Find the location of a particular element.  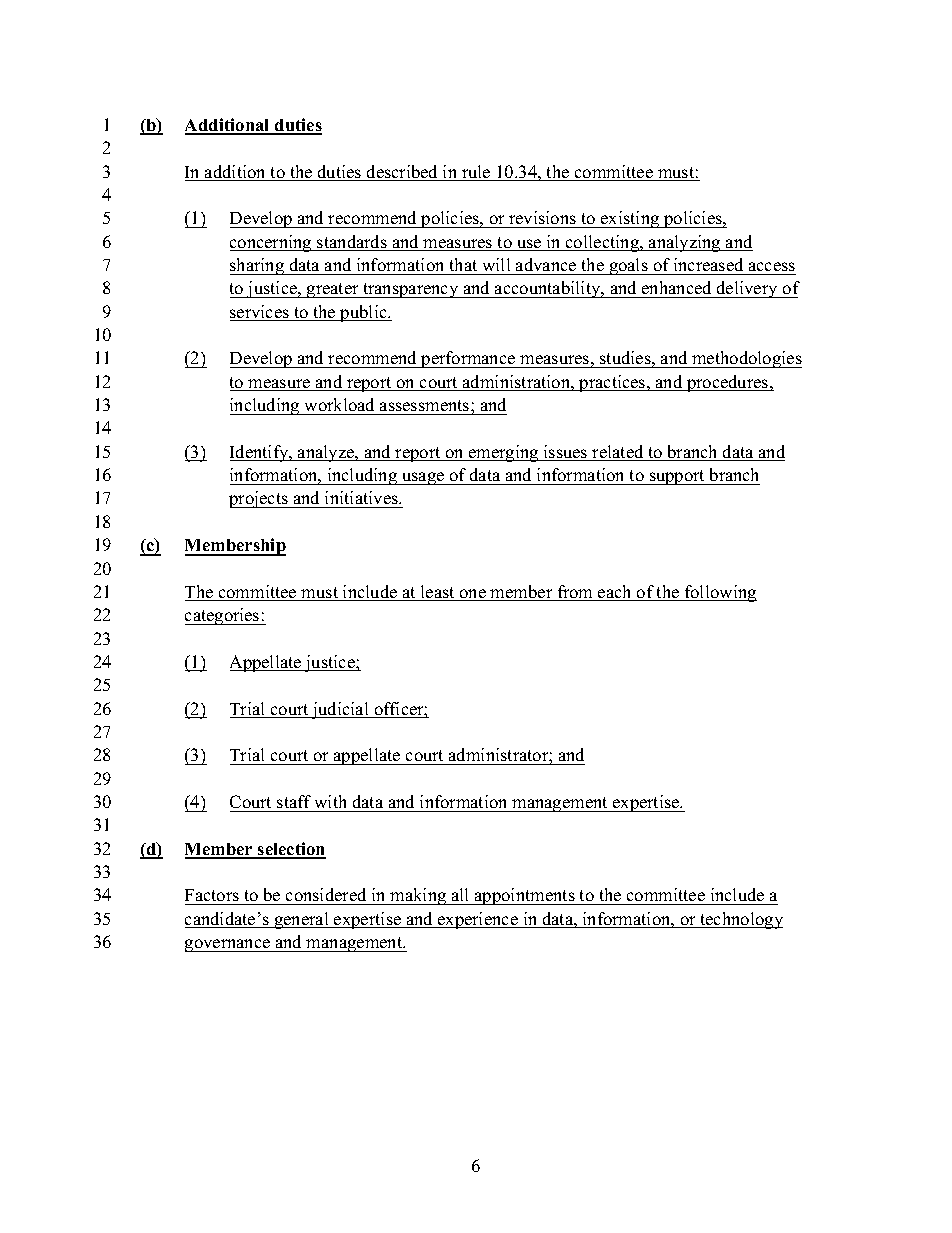

following is located at coordinates (720, 593).
